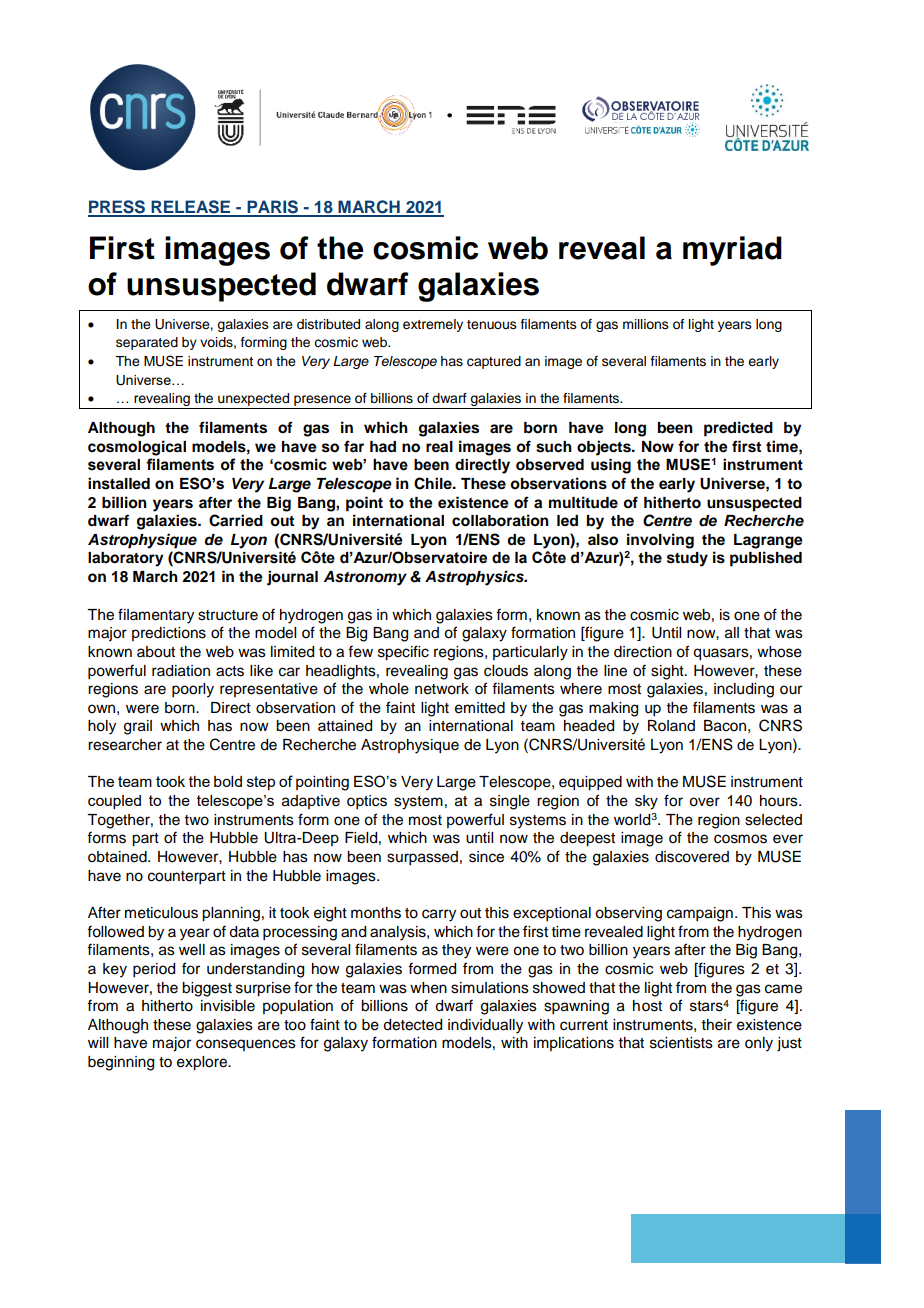 The height and width of the image is (1308, 924). What do you see at coordinates (668, 672) in the image?
I see `sight` at bounding box center [668, 672].
